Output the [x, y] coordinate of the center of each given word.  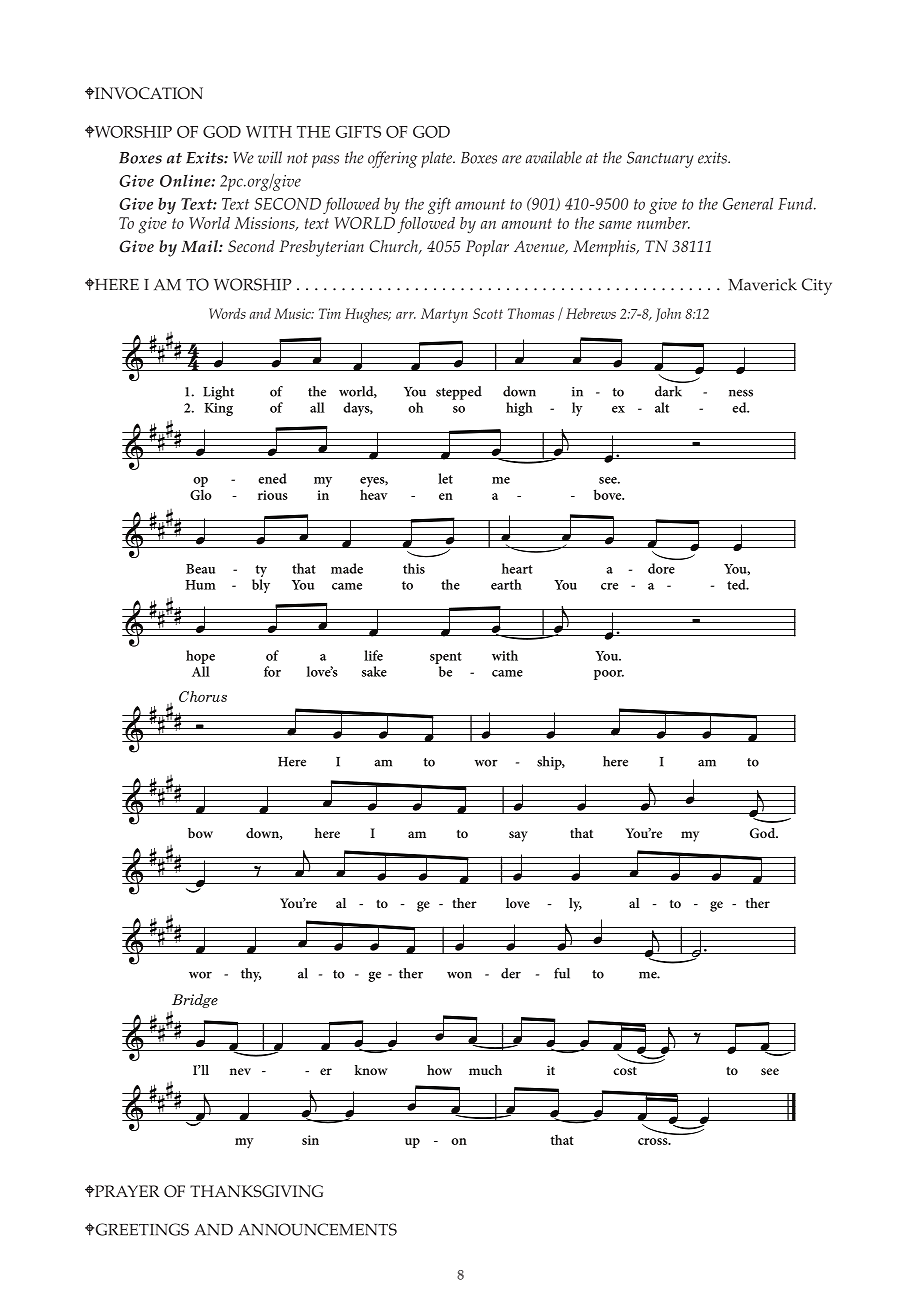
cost [625, 1070]
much [485, 1070]
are [512, 159]
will [270, 157]
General [748, 204]
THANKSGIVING [256, 1191]
